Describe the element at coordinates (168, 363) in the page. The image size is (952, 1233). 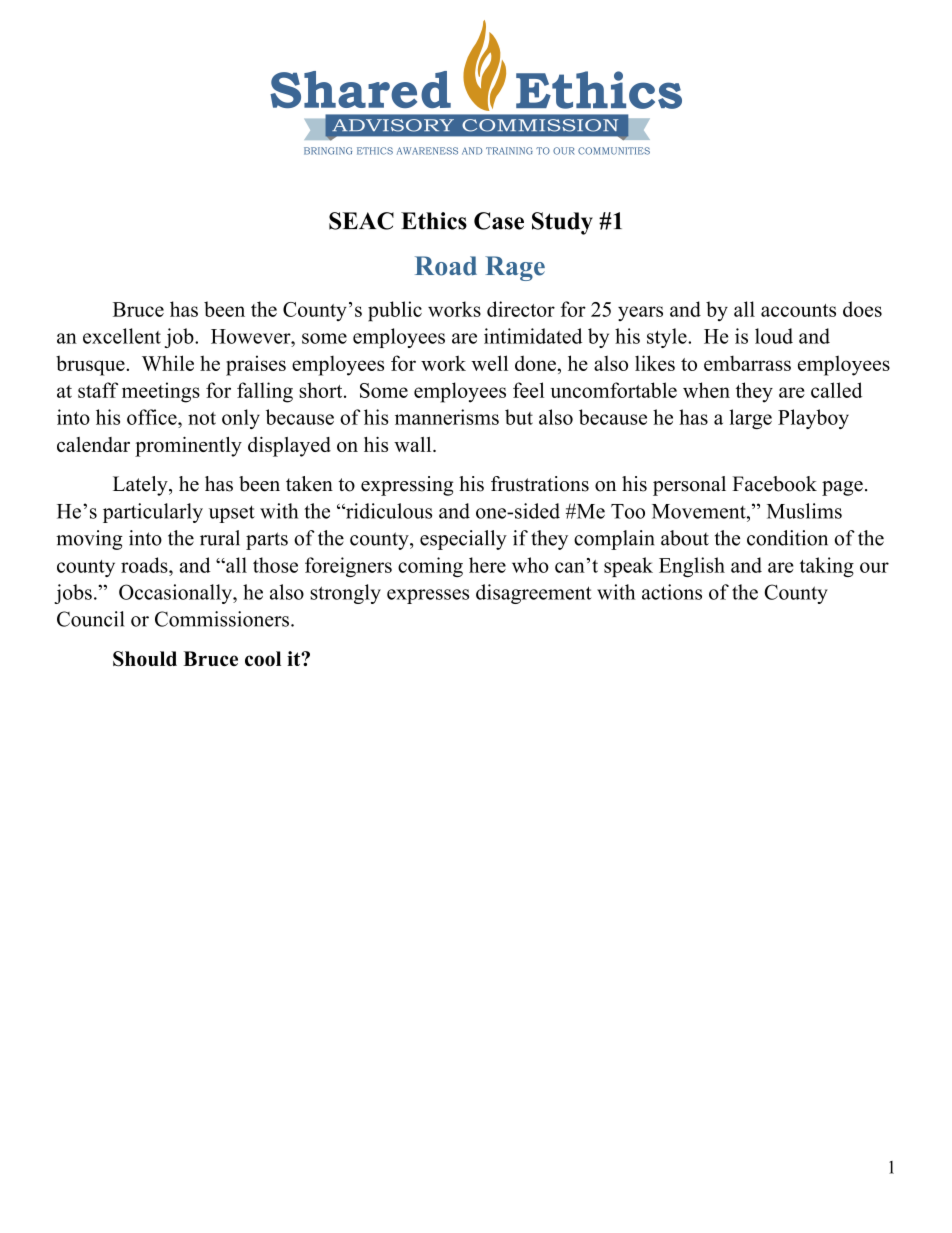
I see `While` at that location.
